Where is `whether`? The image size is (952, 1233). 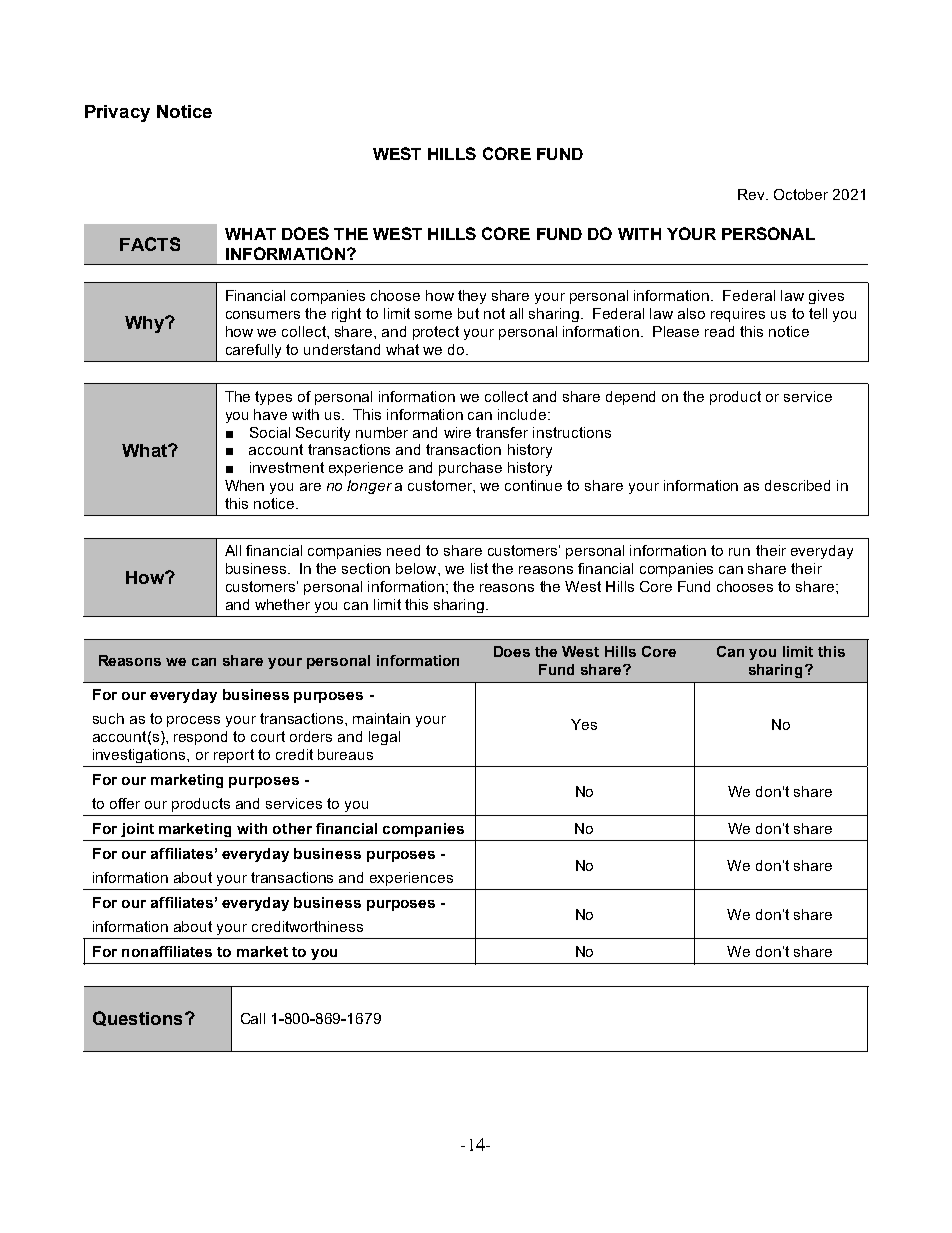 whether is located at coordinates (282, 604).
